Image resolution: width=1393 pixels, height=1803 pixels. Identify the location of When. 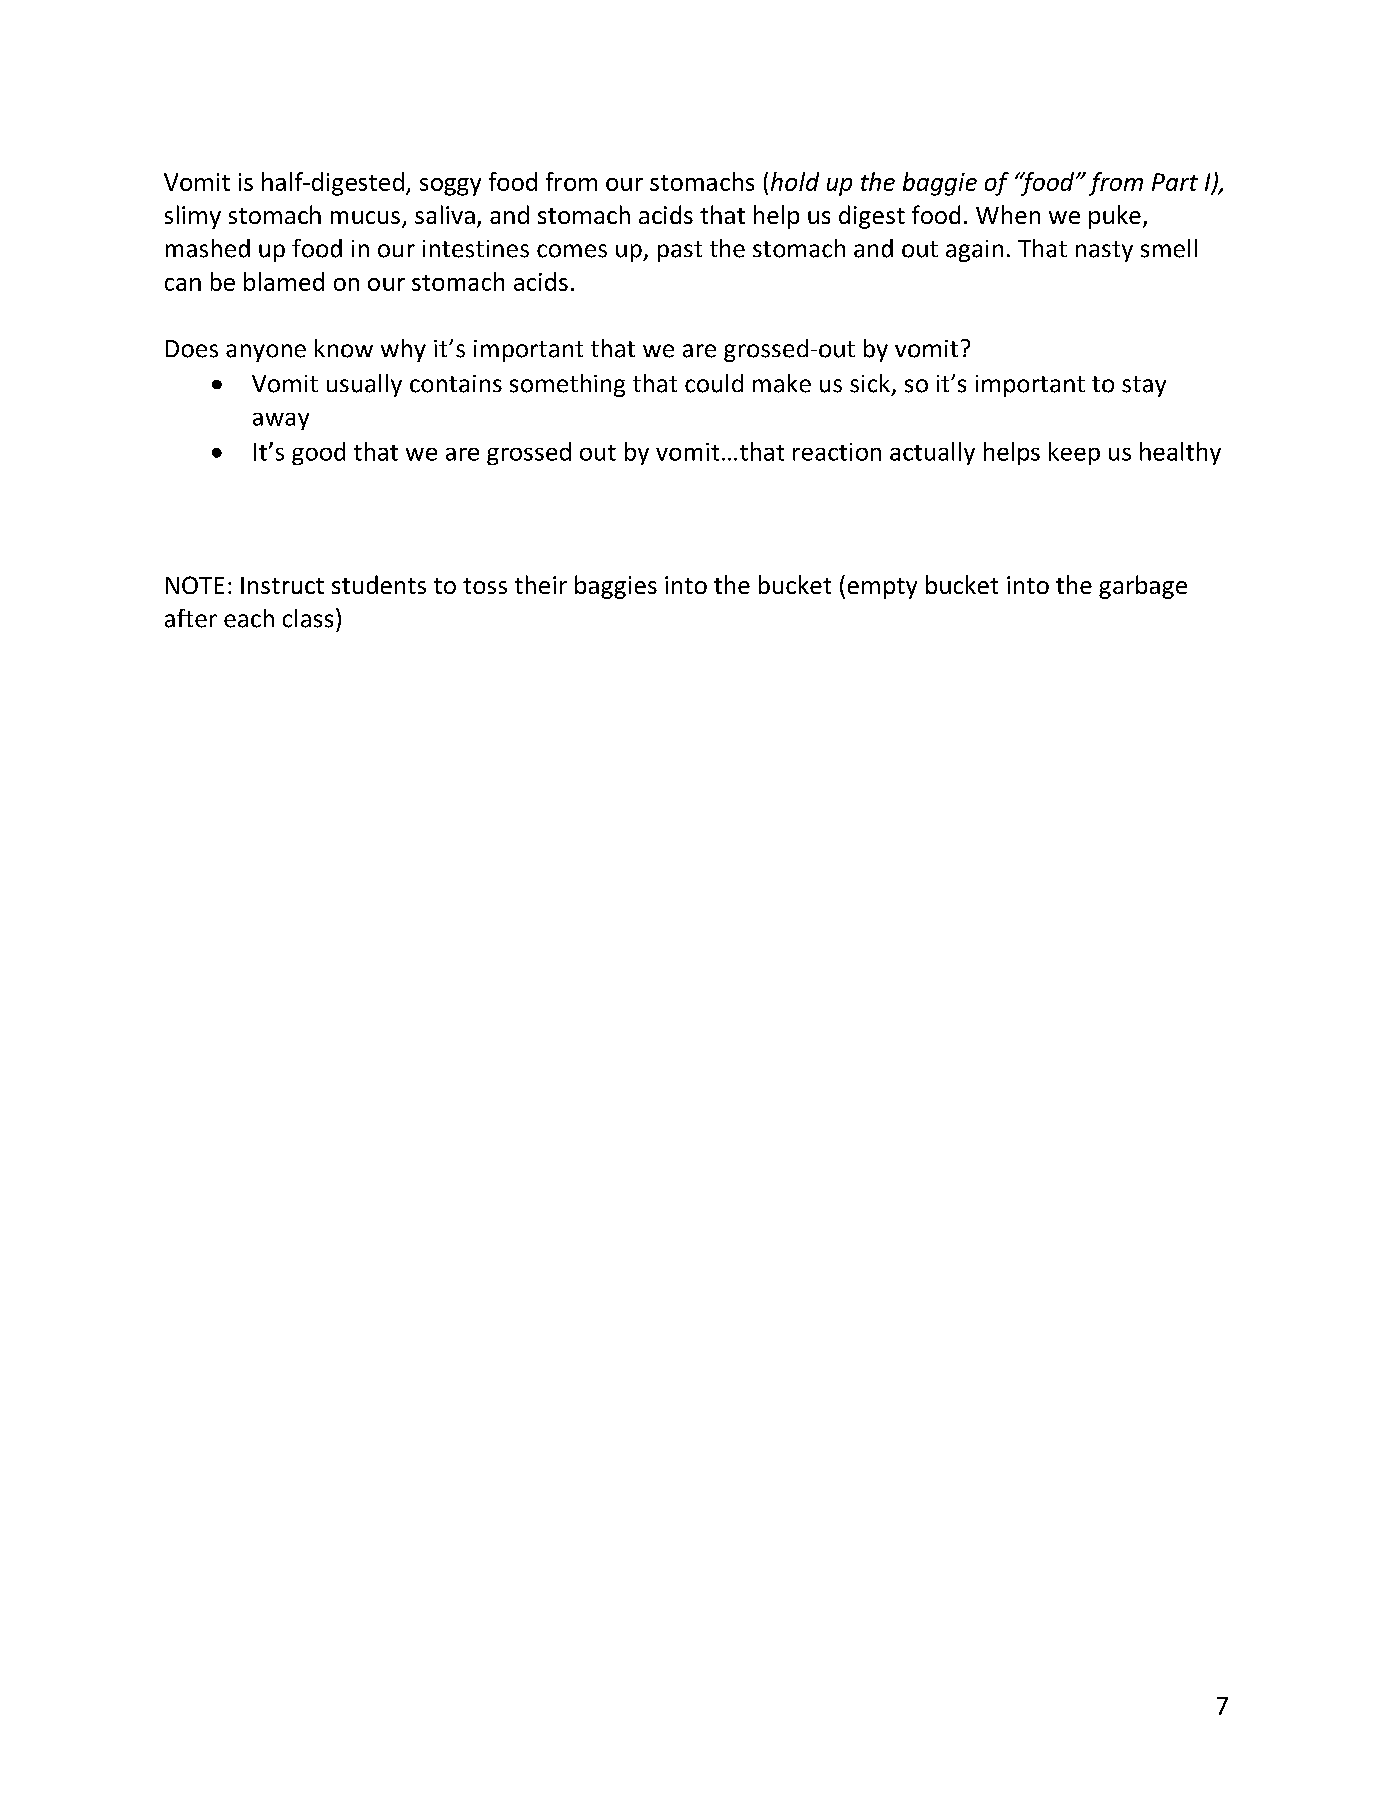
(1008, 214).
